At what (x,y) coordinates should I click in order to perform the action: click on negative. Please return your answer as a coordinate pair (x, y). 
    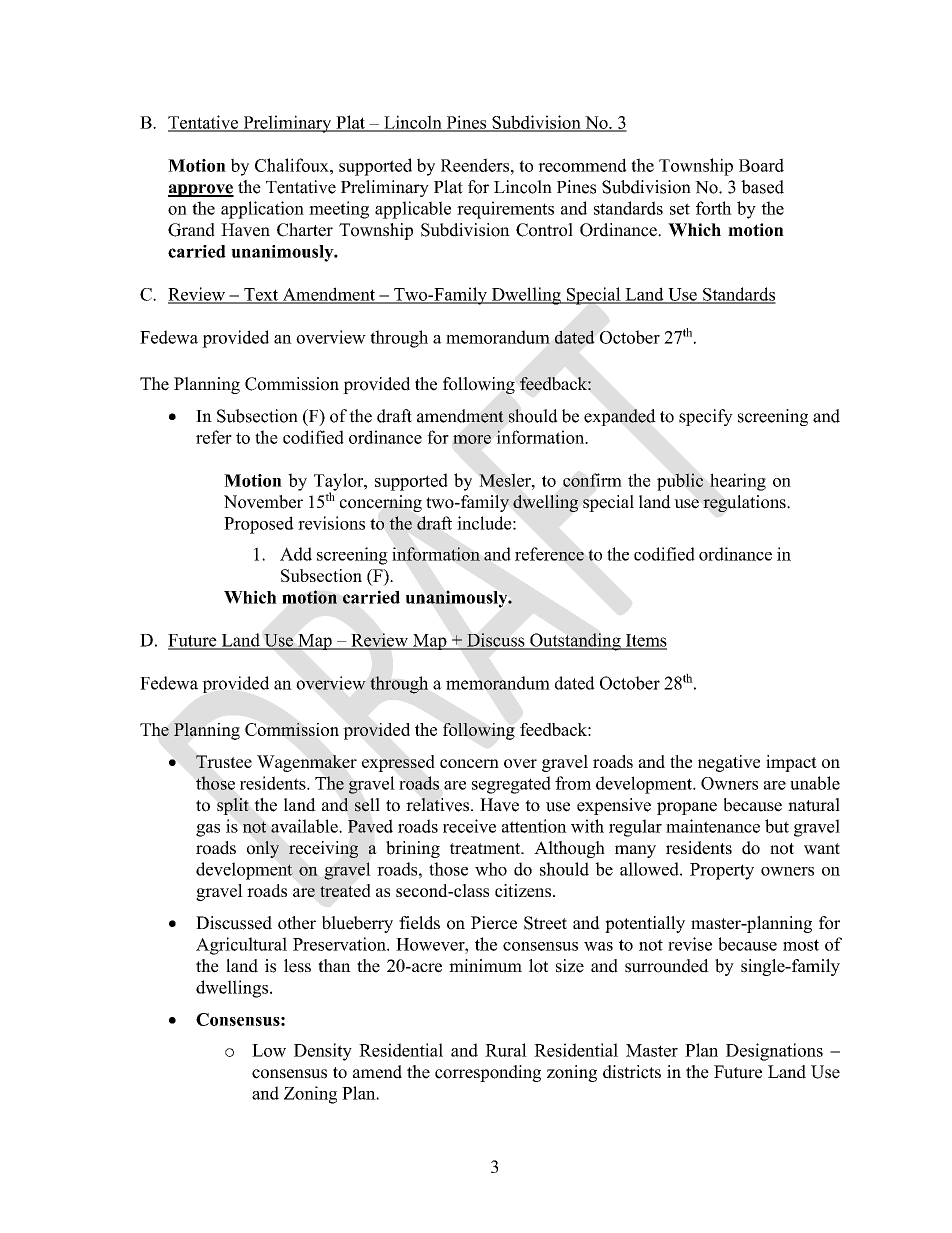
    Looking at the image, I should click on (729, 763).
